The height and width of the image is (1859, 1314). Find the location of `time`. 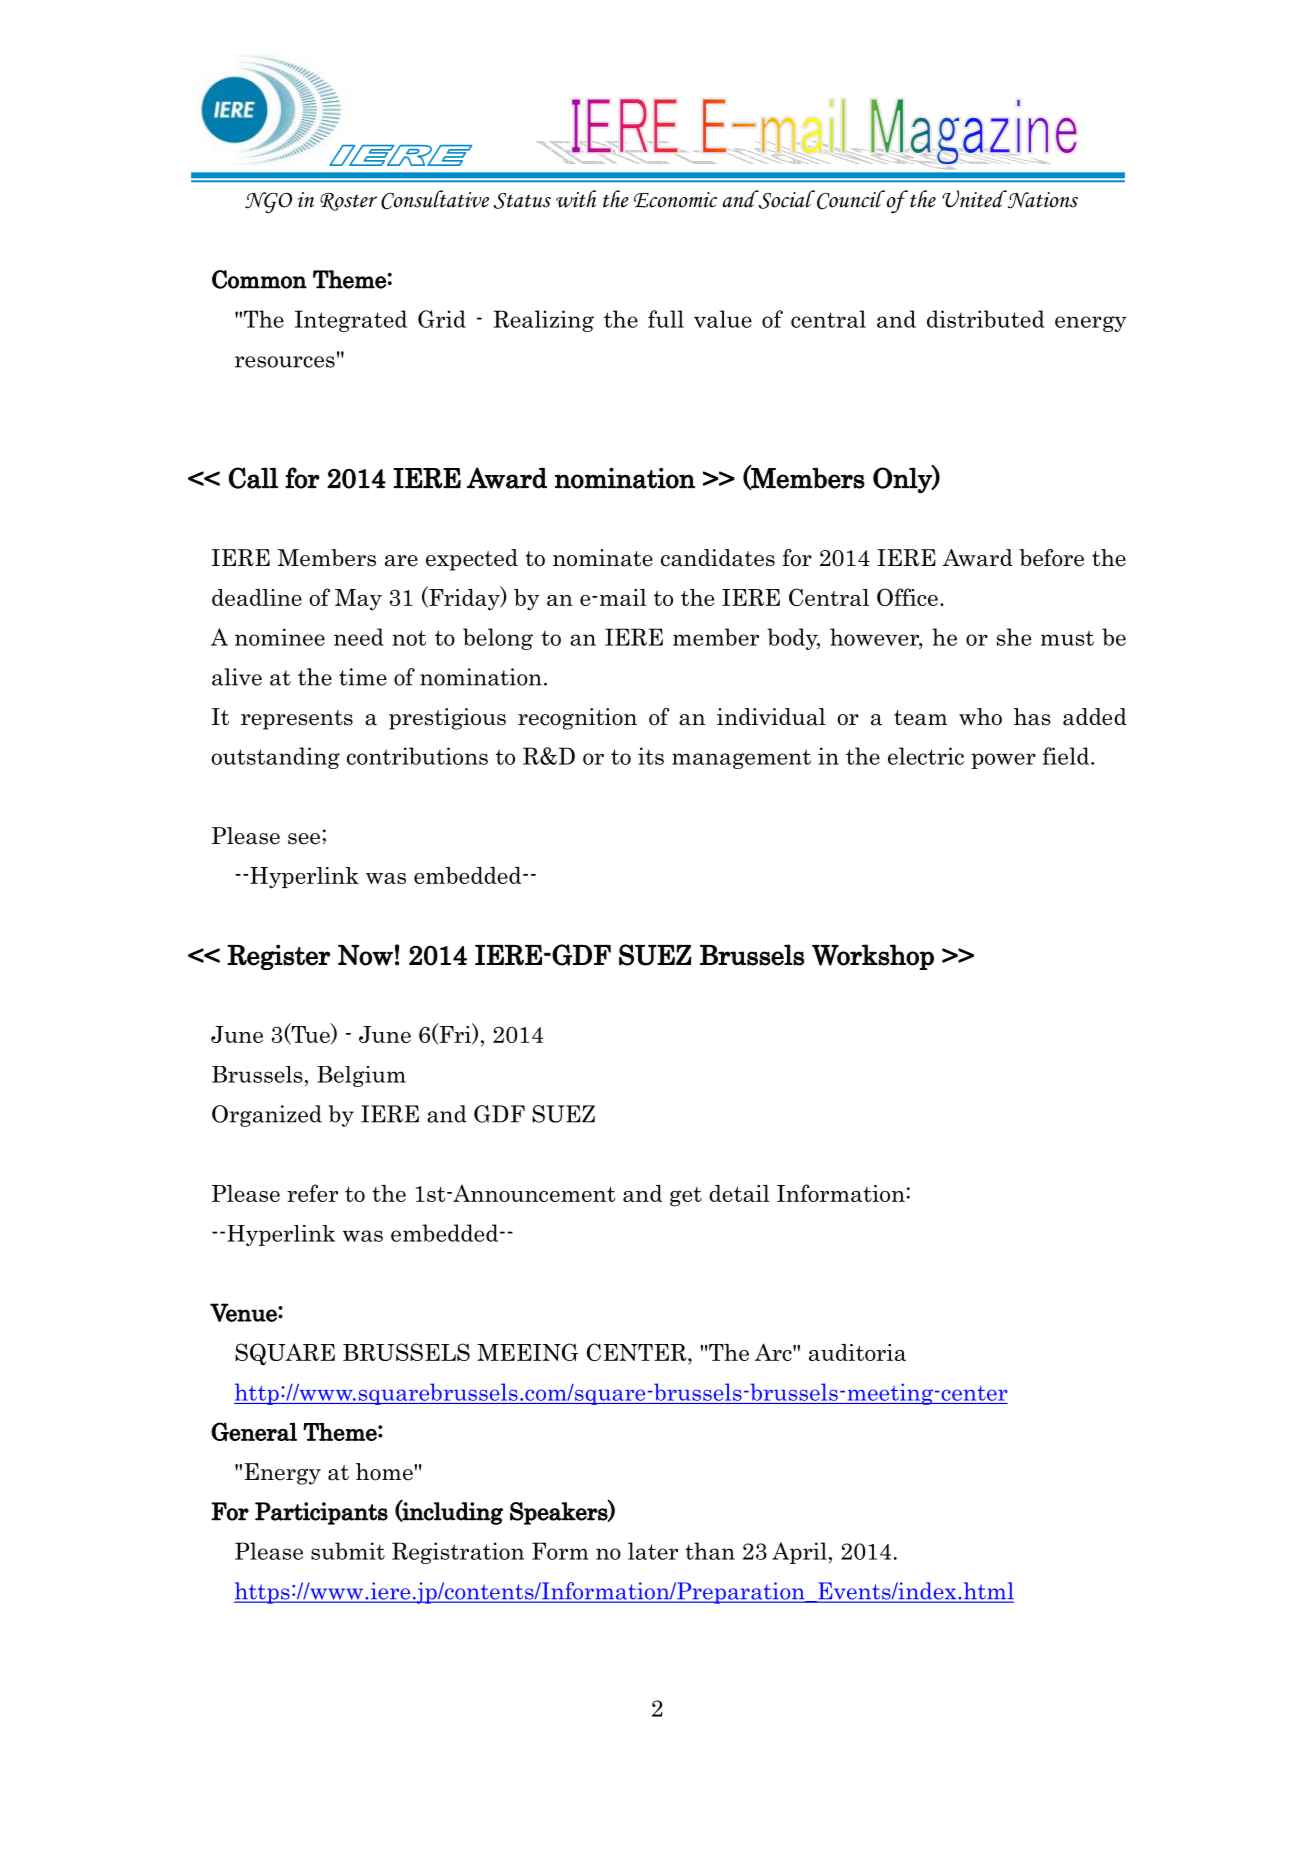

time is located at coordinates (363, 677).
